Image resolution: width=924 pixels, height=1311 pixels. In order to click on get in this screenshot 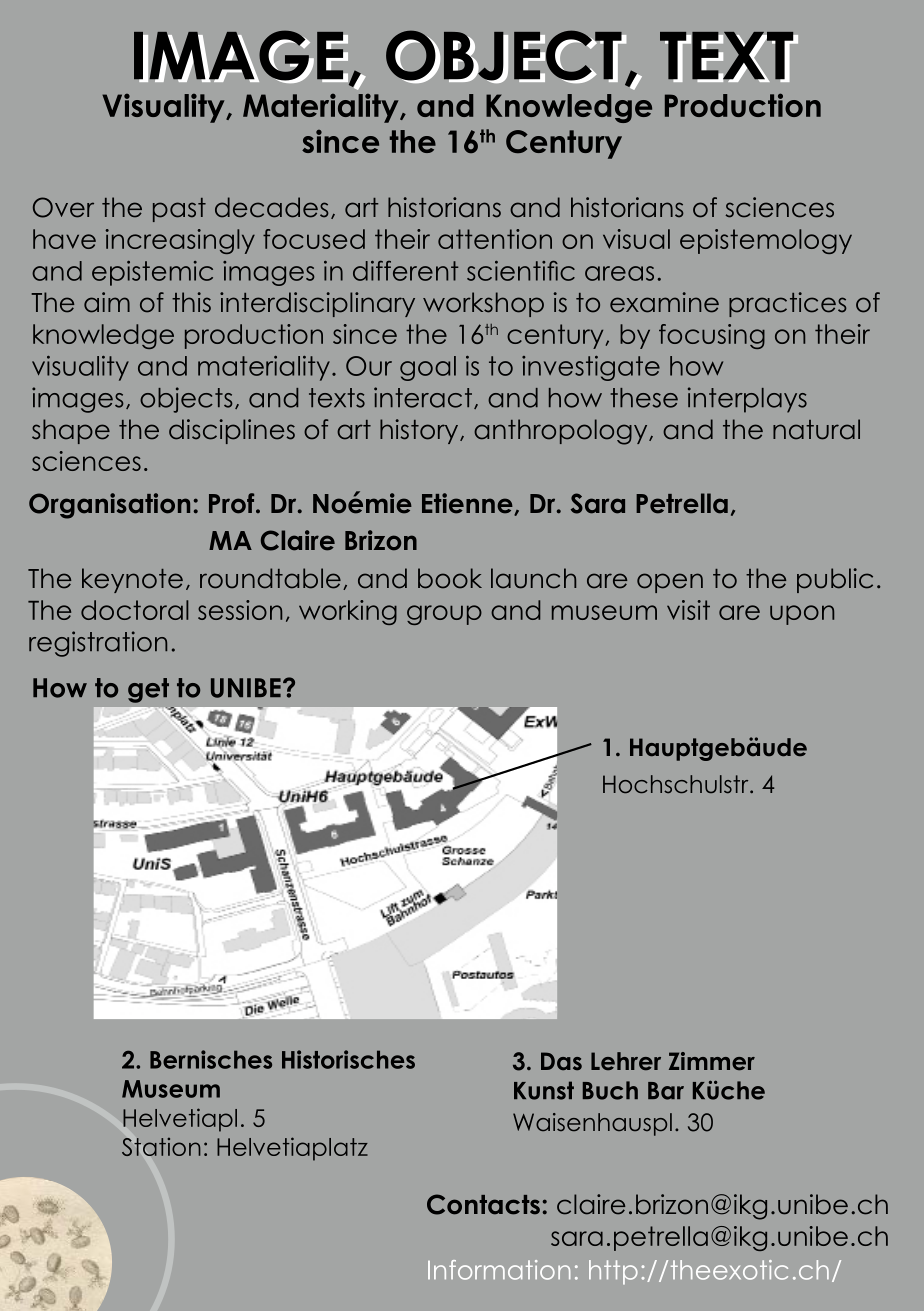, I will do `click(148, 690)`.
